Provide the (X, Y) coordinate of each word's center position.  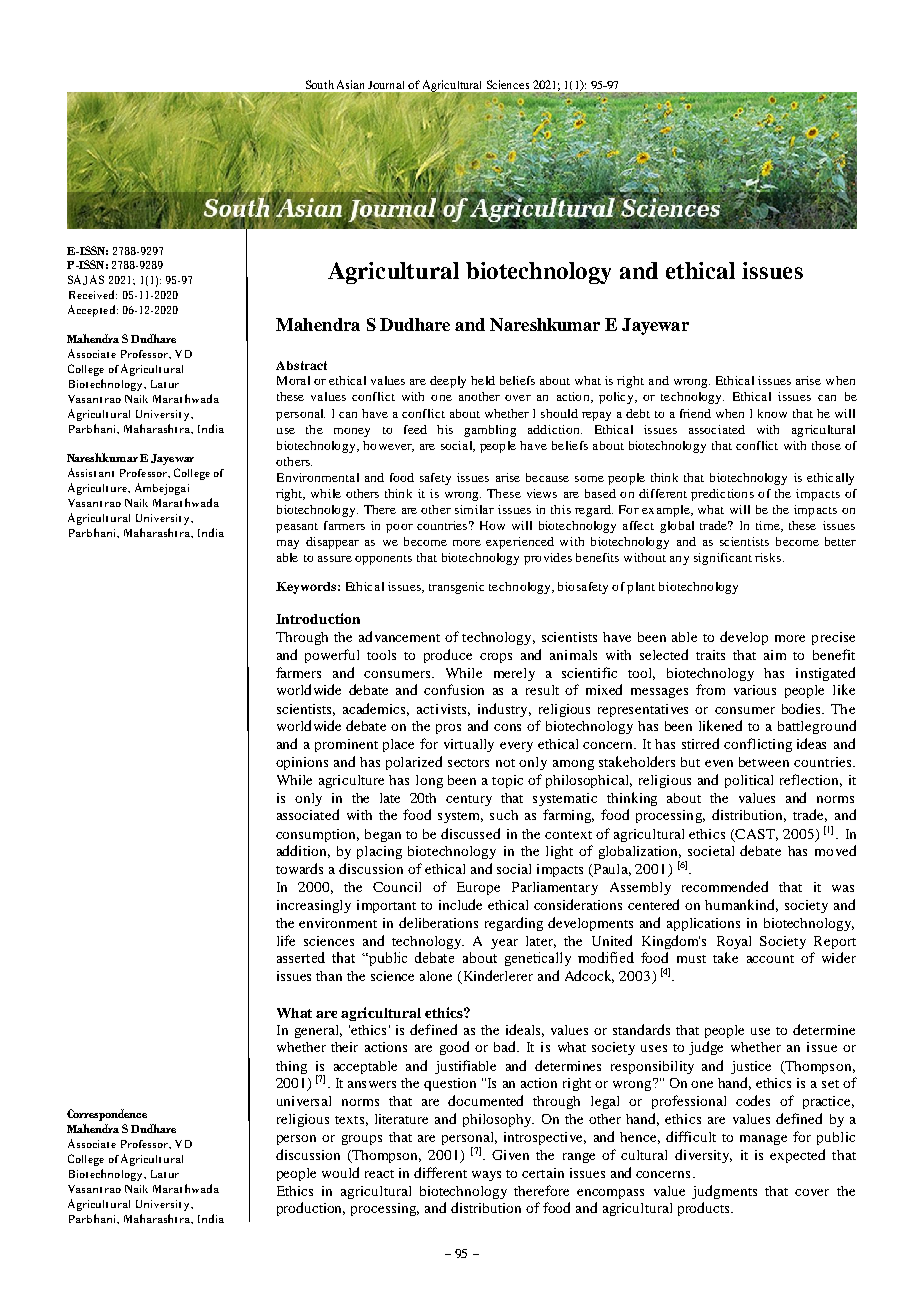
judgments (724, 1192)
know (772, 413)
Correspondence (107, 1115)
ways (486, 1176)
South (320, 84)
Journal (386, 85)
